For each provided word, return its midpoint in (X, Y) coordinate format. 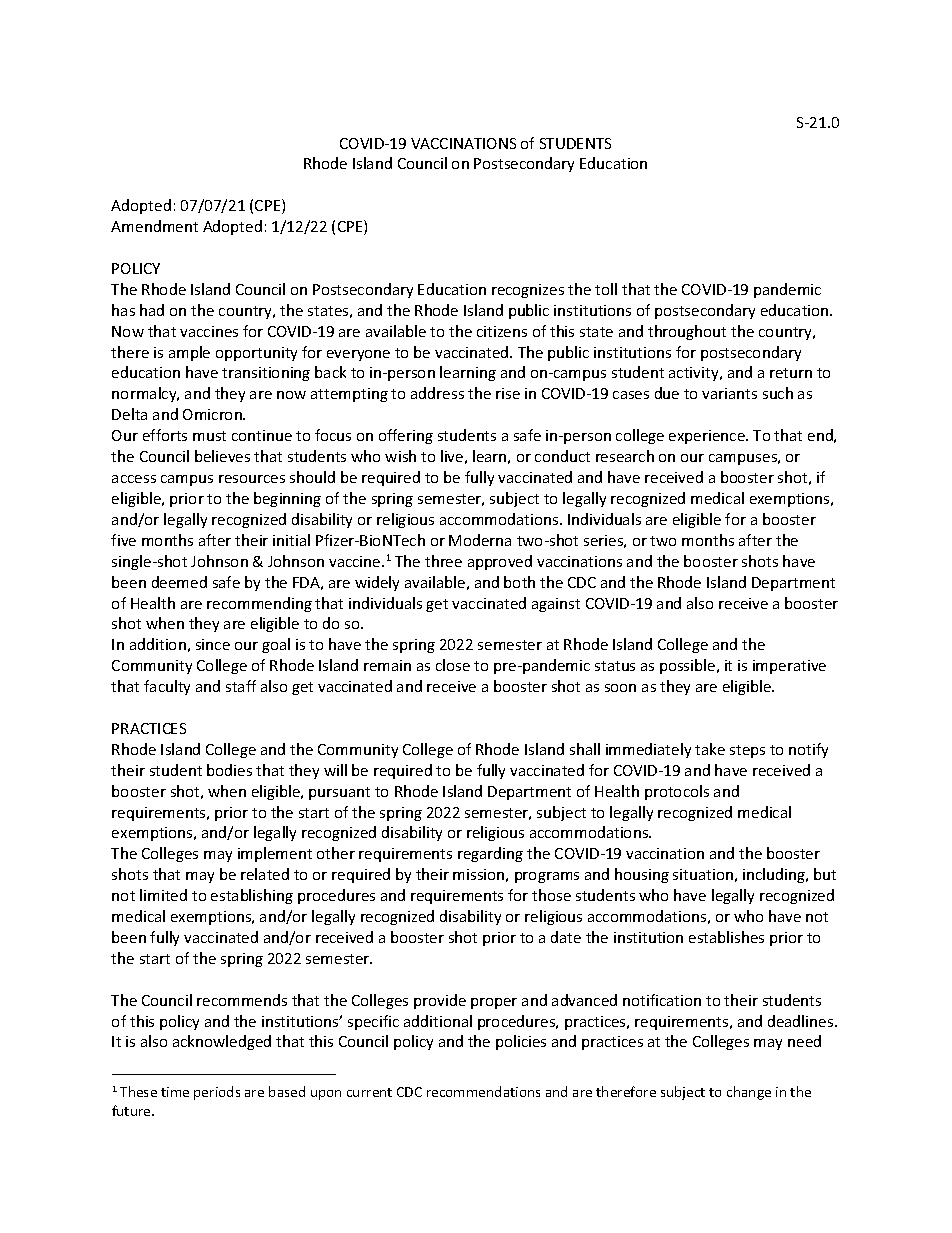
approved (500, 562)
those (551, 895)
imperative (789, 667)
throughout (687, 332)
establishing (252, 896)
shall (585, 749)
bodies (229, 770)
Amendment (154, 226)
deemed (179, 582)
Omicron (213, 414)
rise (508, 393)
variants (729, 393)
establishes (726, 937)
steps (747, 751)
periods (217, 1093)
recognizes (528, 291)
